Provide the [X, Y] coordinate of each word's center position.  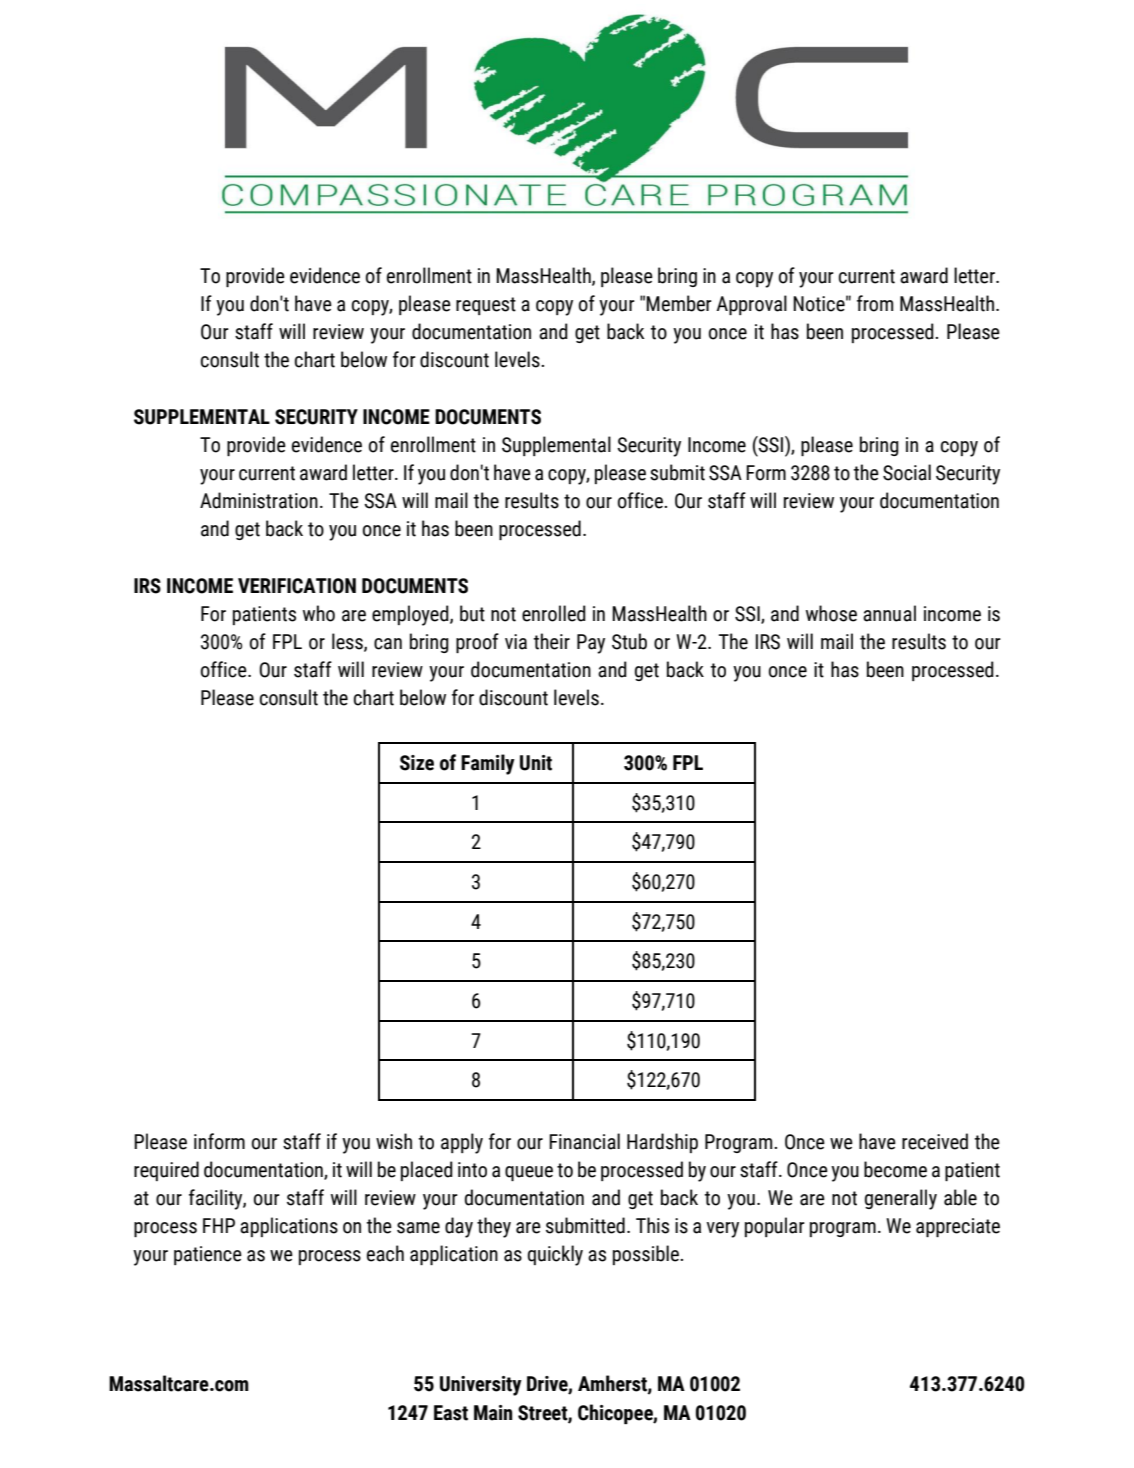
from [875, 303]
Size [417, 763]
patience [208, 1255]
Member [679, 303]
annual [889, 613]
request [486, 306]
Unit [536, 763]
